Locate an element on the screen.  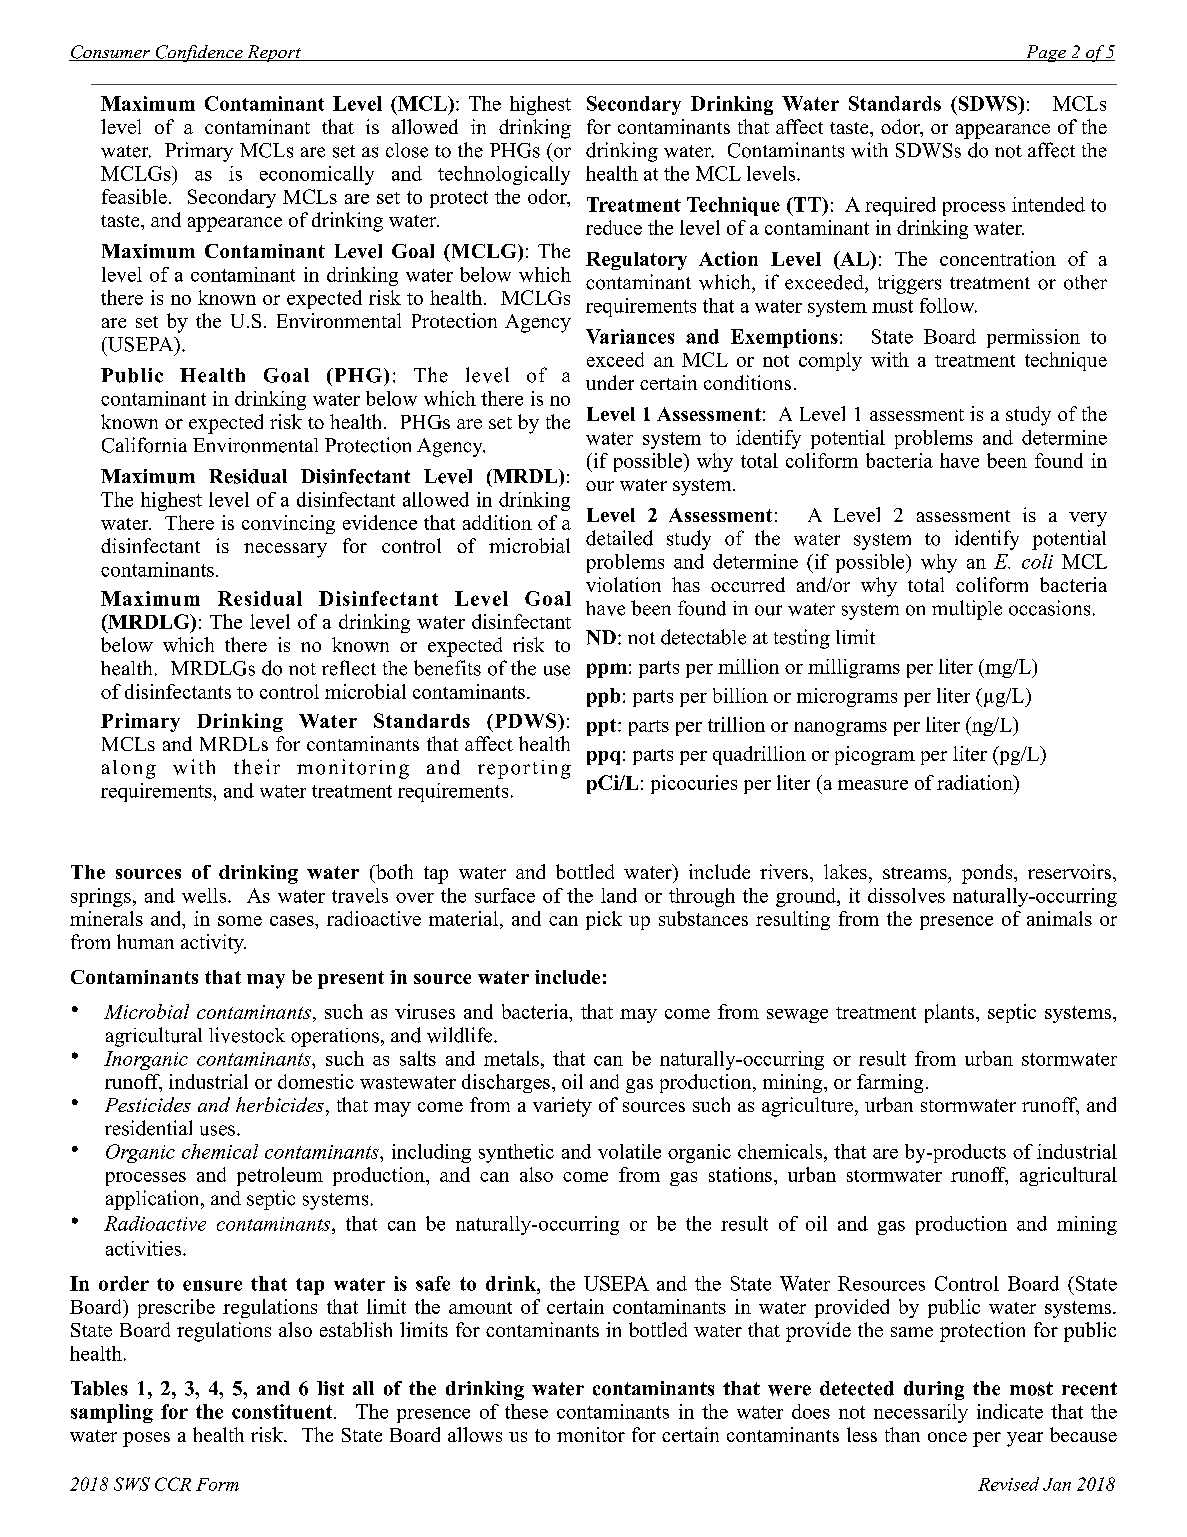
detailed is located at coordinates (619, 538).
